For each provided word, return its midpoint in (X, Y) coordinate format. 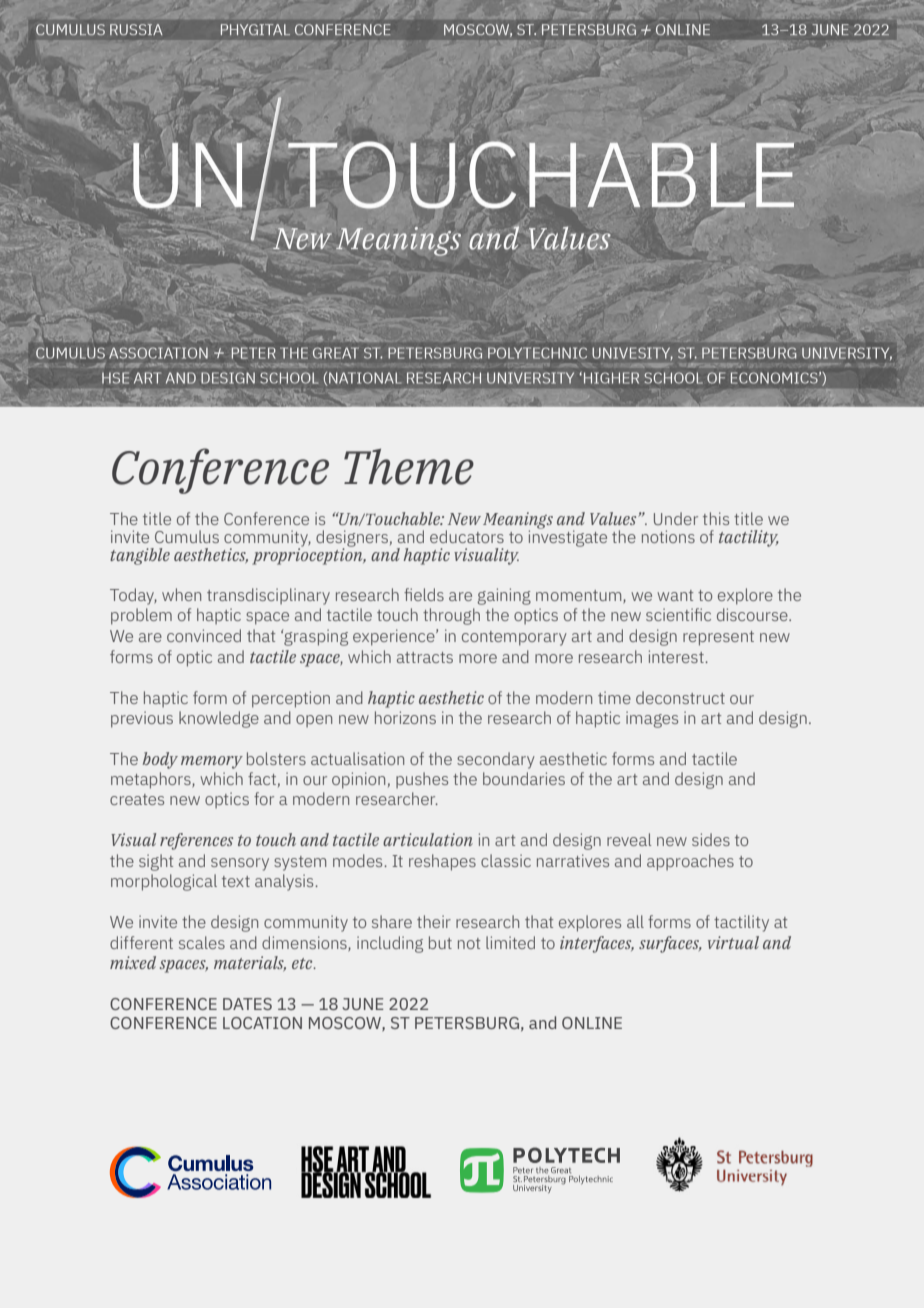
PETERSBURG (467, 1023)
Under (676, 518)
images (652, 719)
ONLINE (592, 1023)
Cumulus (187, 536)
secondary (496, 760)
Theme (409, 467)
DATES (247, 1004)
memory (212, 762)
